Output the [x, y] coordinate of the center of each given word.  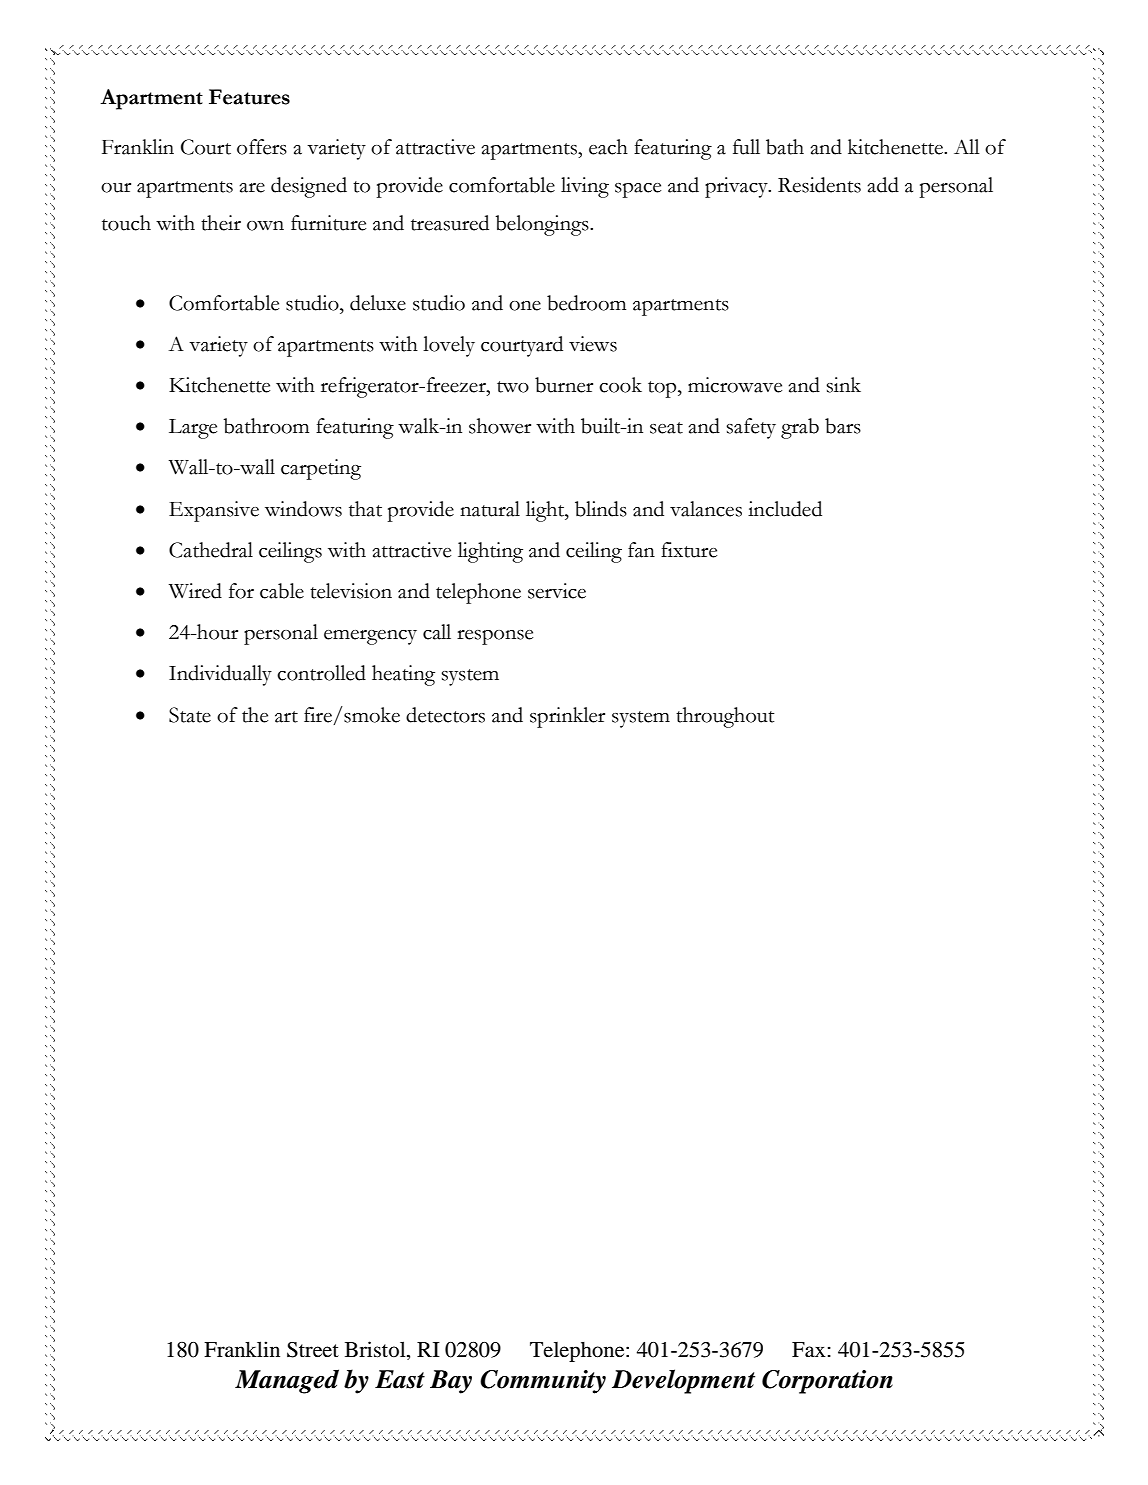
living [585, 187]
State [190, 715]
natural [490, 509]
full [746, 147]
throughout [725, 717]
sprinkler [567, 717]
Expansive [214, 511]
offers [262, 147]
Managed [287, 1381]
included [785, 509]
